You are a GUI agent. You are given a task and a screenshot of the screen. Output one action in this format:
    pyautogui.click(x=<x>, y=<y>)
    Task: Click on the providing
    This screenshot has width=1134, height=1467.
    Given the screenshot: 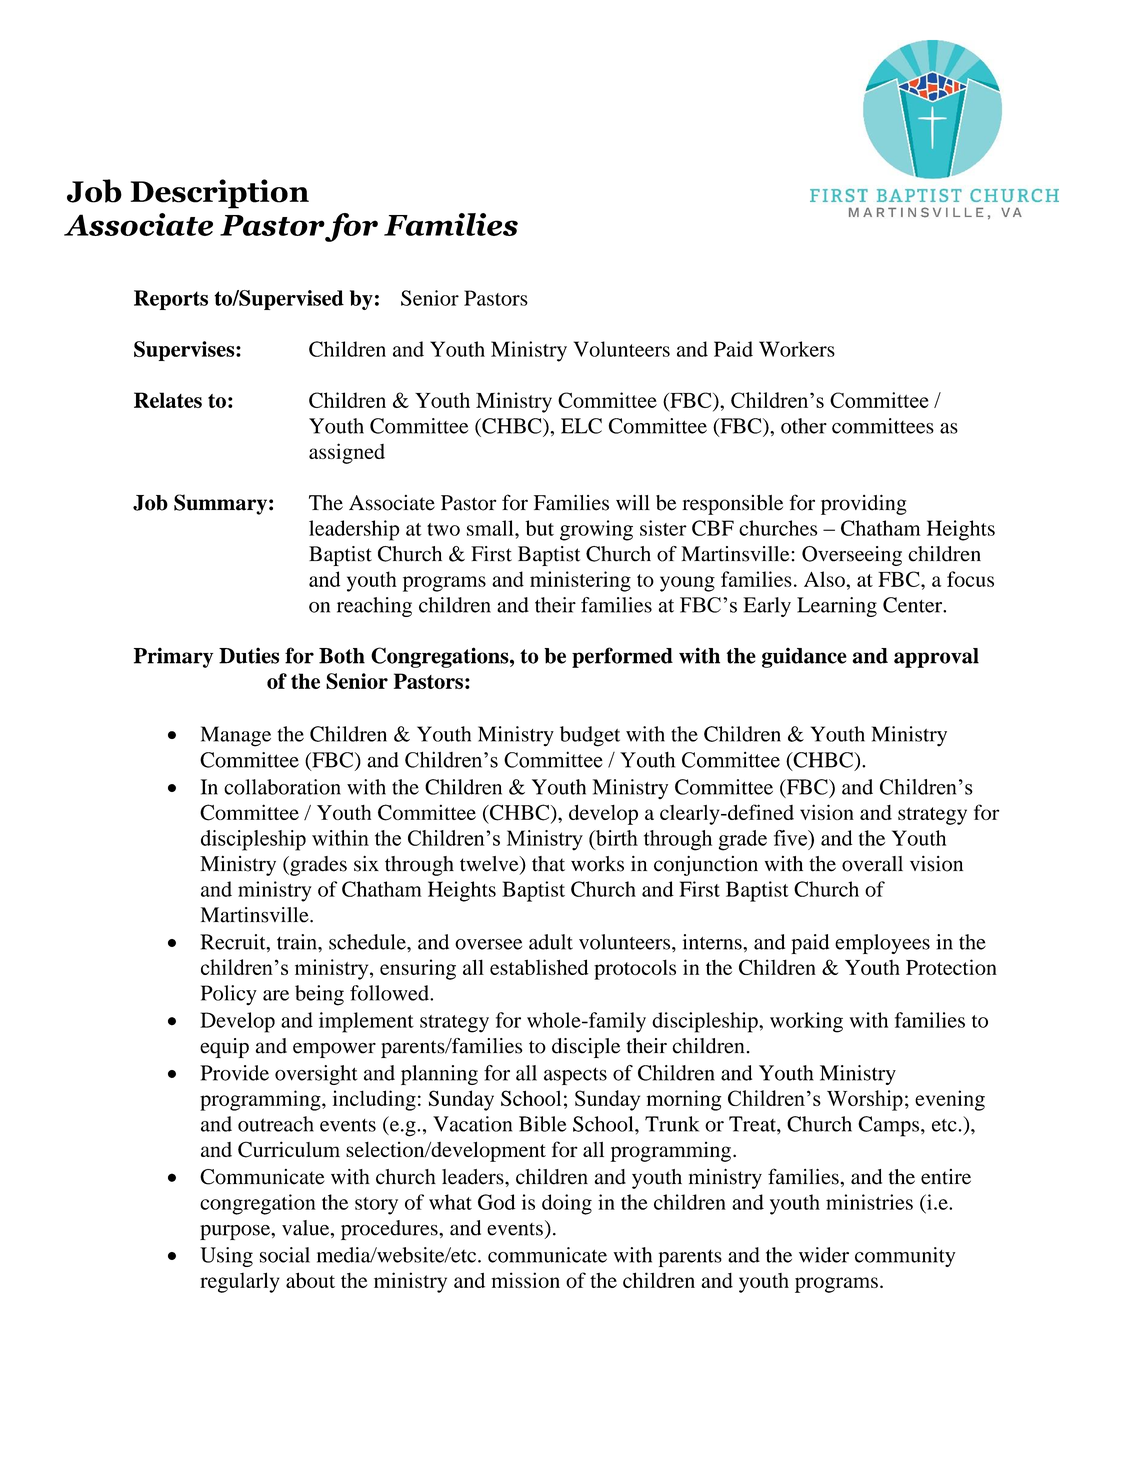 What is the action you would take?
    pyautogui.click(x=864, y=504)
